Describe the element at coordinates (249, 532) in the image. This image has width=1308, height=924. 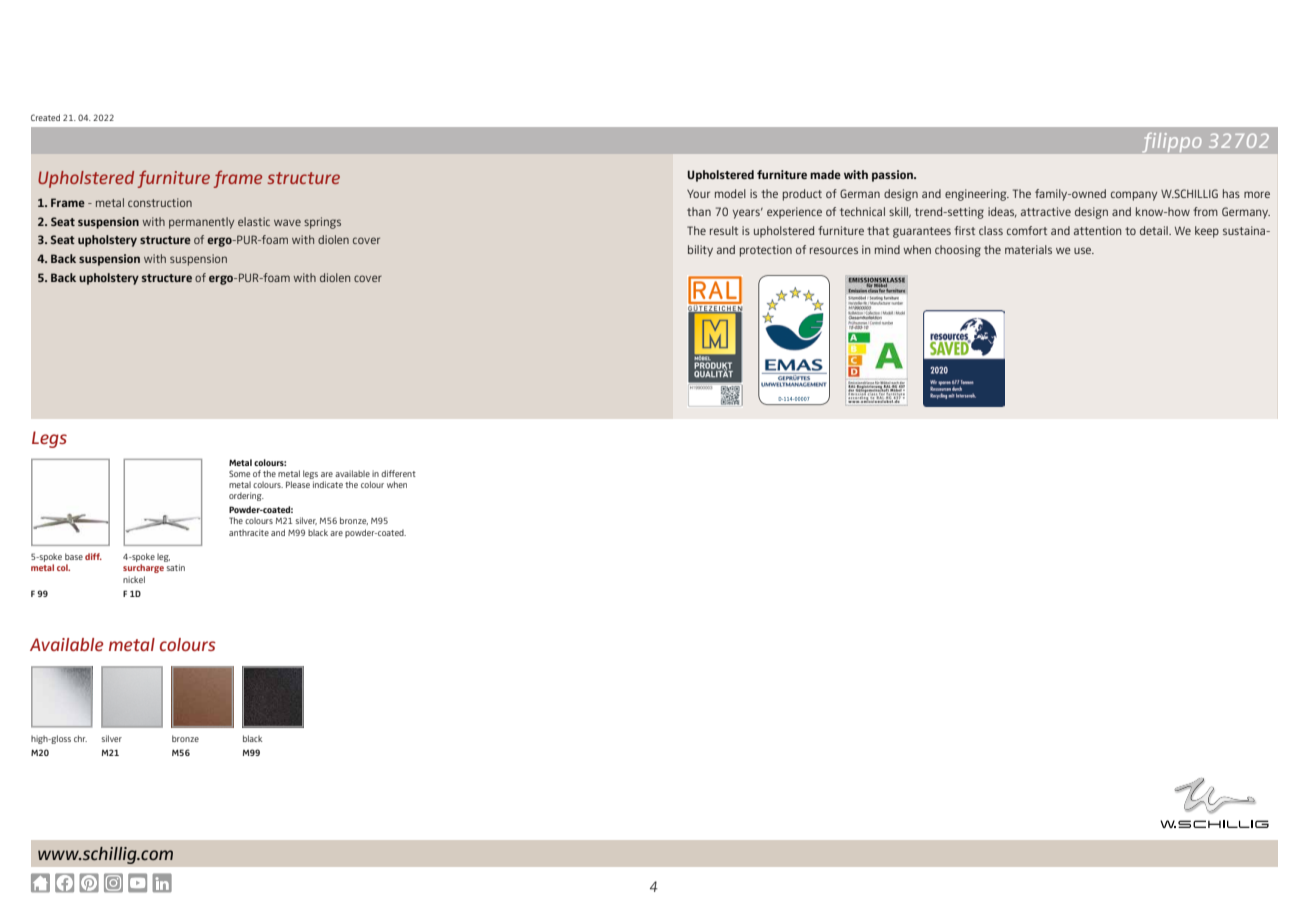
I see `anthracite` at that location.
